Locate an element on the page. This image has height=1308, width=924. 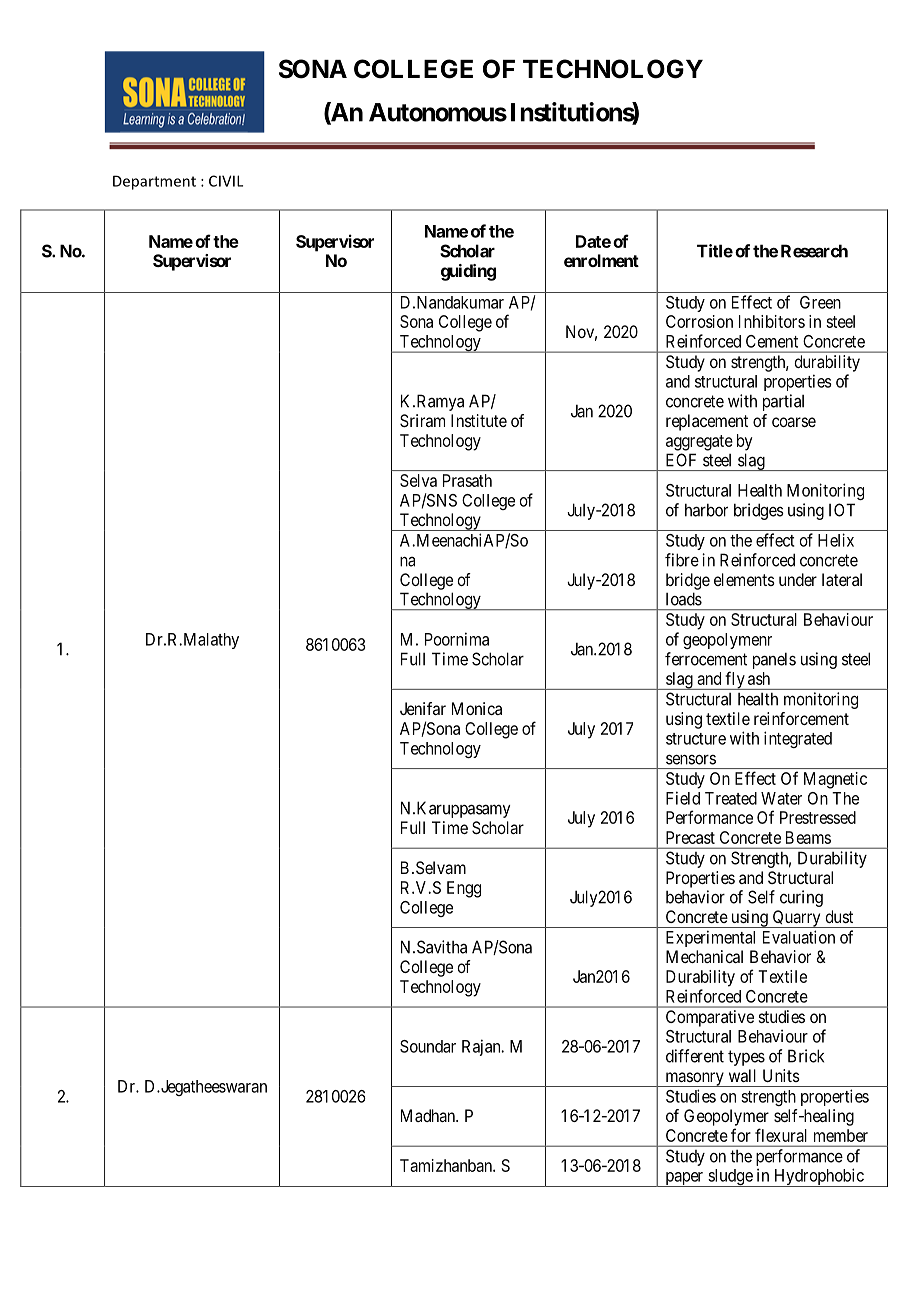
guiding is located at coordinates (468, 272).
